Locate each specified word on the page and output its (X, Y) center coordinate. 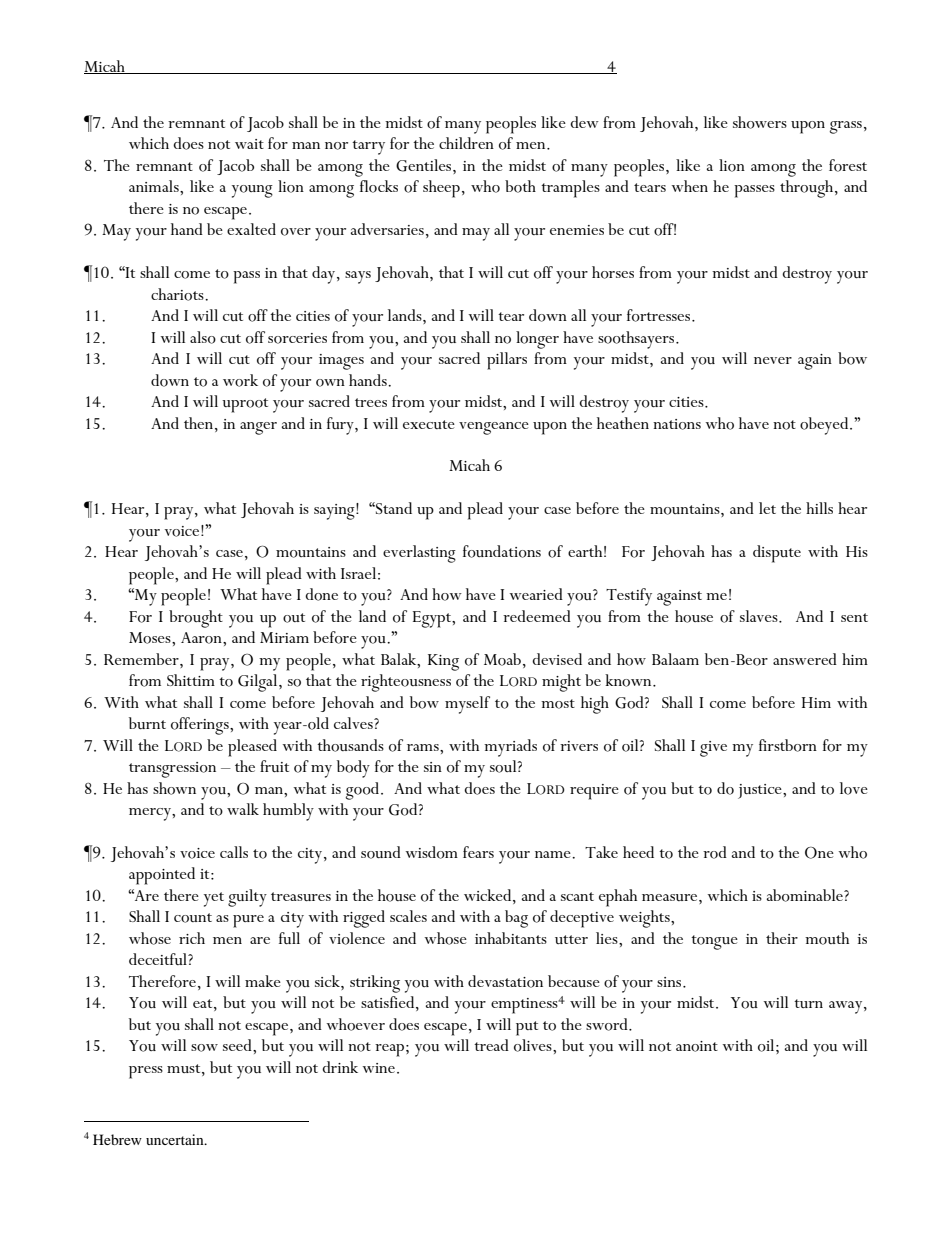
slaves (760, 616)
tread (491, 1045)
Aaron (202, 638)
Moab (502, 659)
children (466, 143)
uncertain (176, 1139)
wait (249, 144)
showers (760, 122)
